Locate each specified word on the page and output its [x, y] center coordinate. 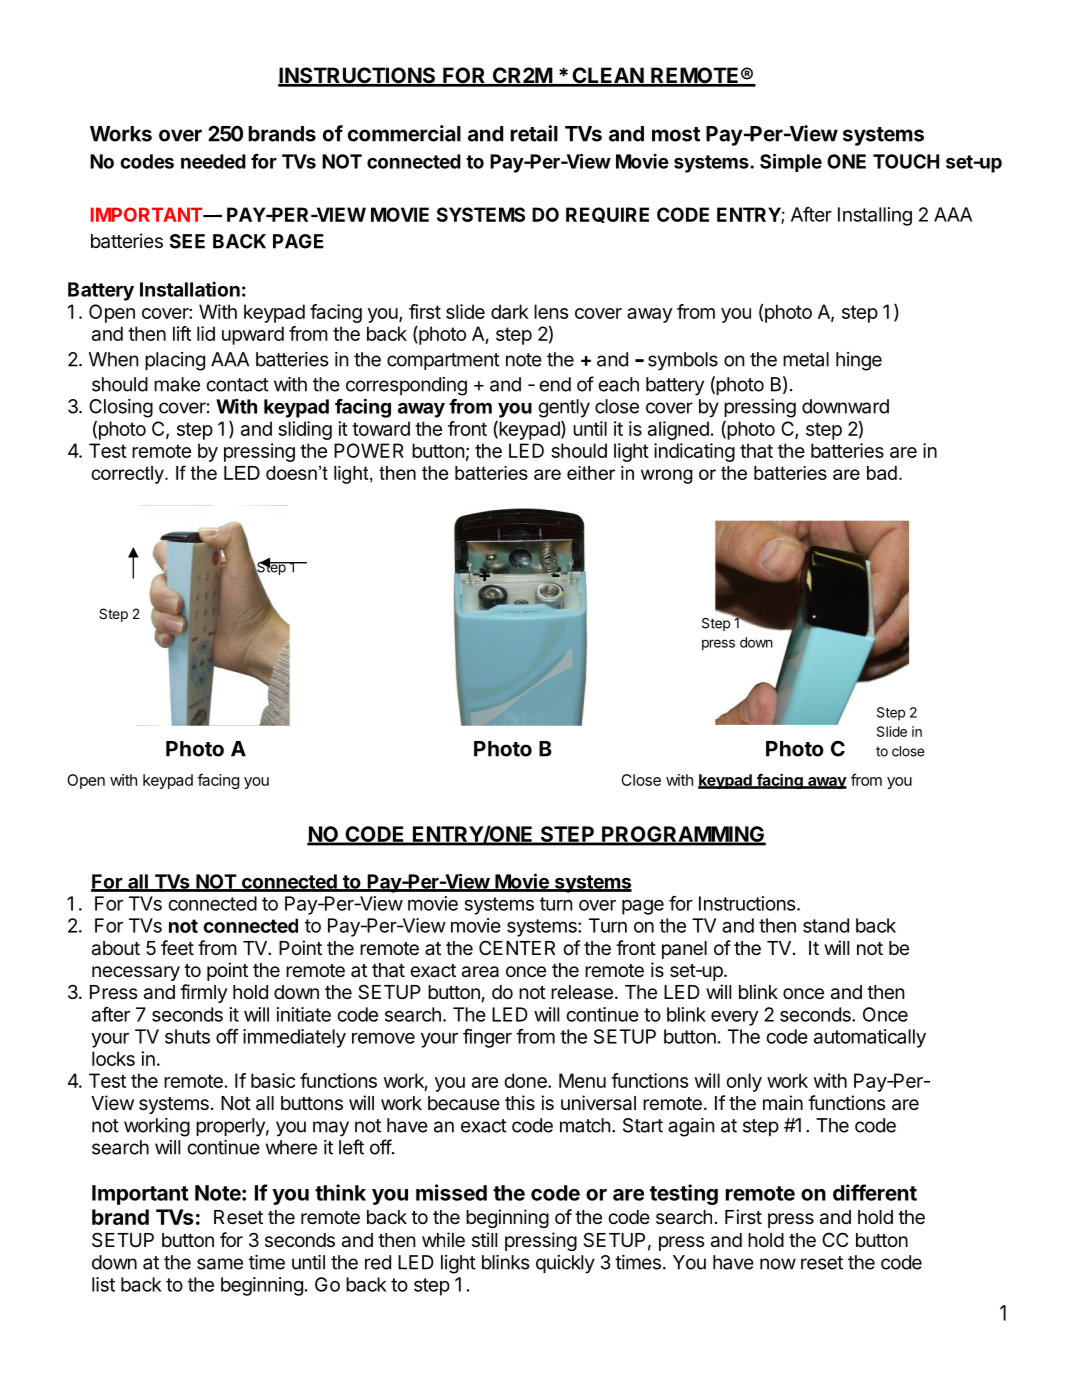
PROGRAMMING [683, 835]
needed [213, 161]
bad [882, 473]
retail [534, 133]
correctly [128, 475]
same [220, 1264]
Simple [791, 162]
